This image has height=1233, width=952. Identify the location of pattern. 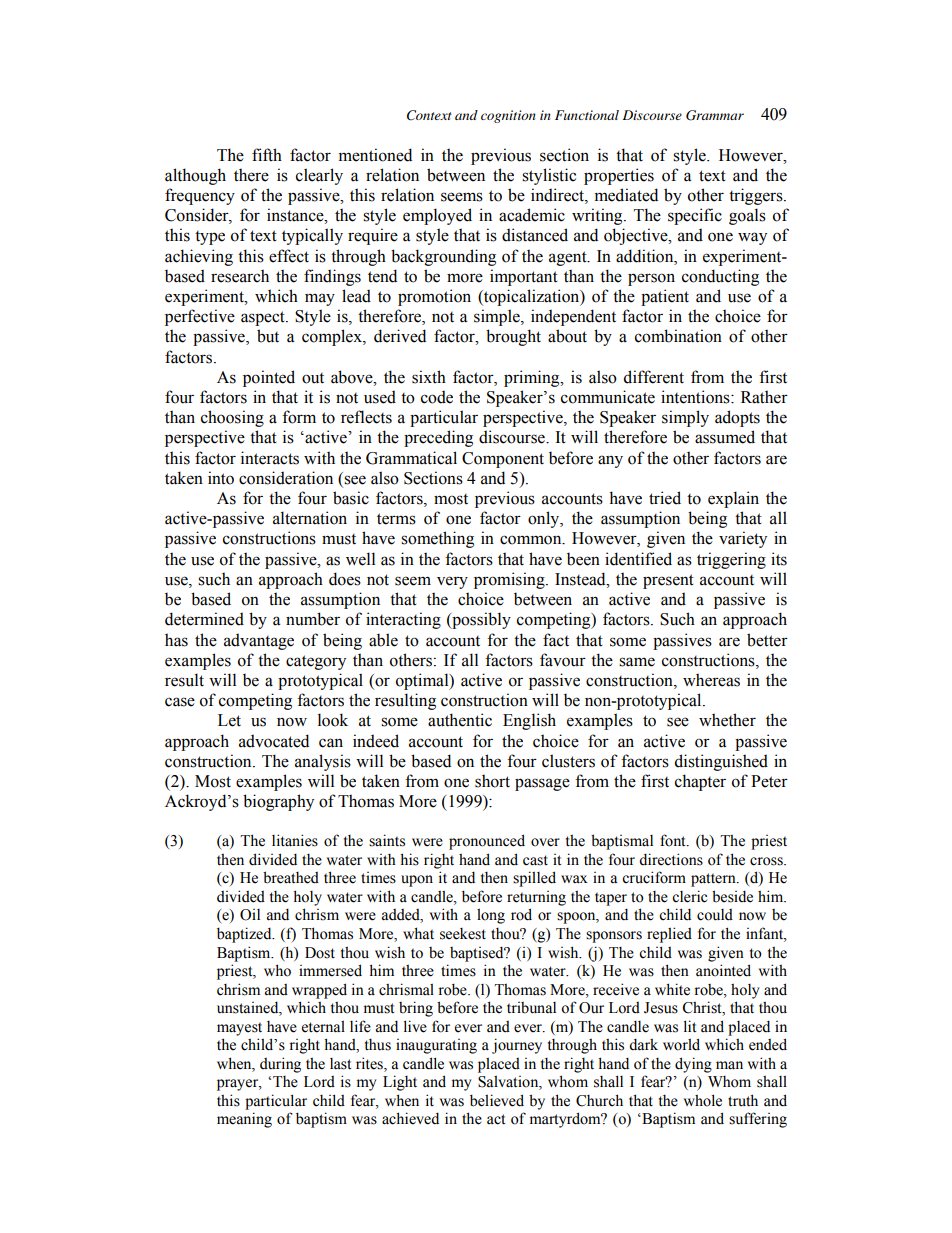
(714, 880).
